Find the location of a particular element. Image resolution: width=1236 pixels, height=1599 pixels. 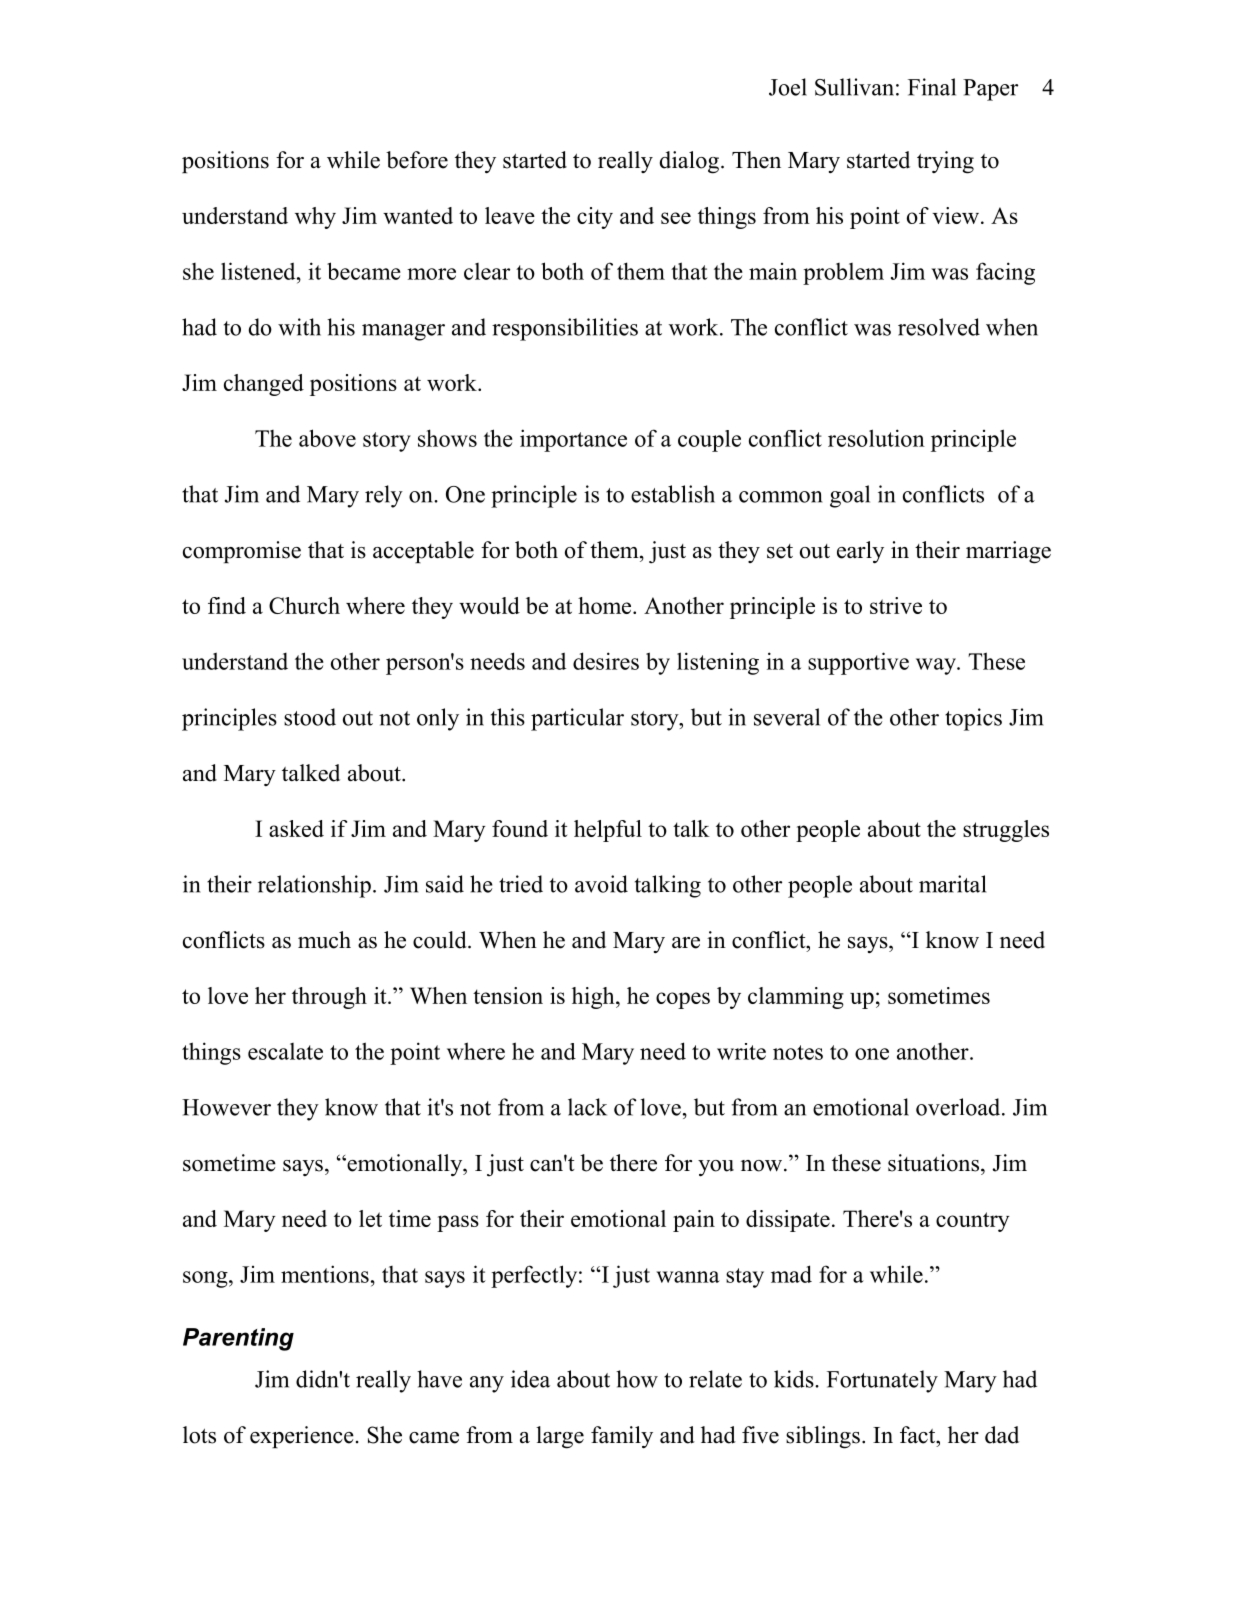

dialog is located at coordinates (689, 162).
